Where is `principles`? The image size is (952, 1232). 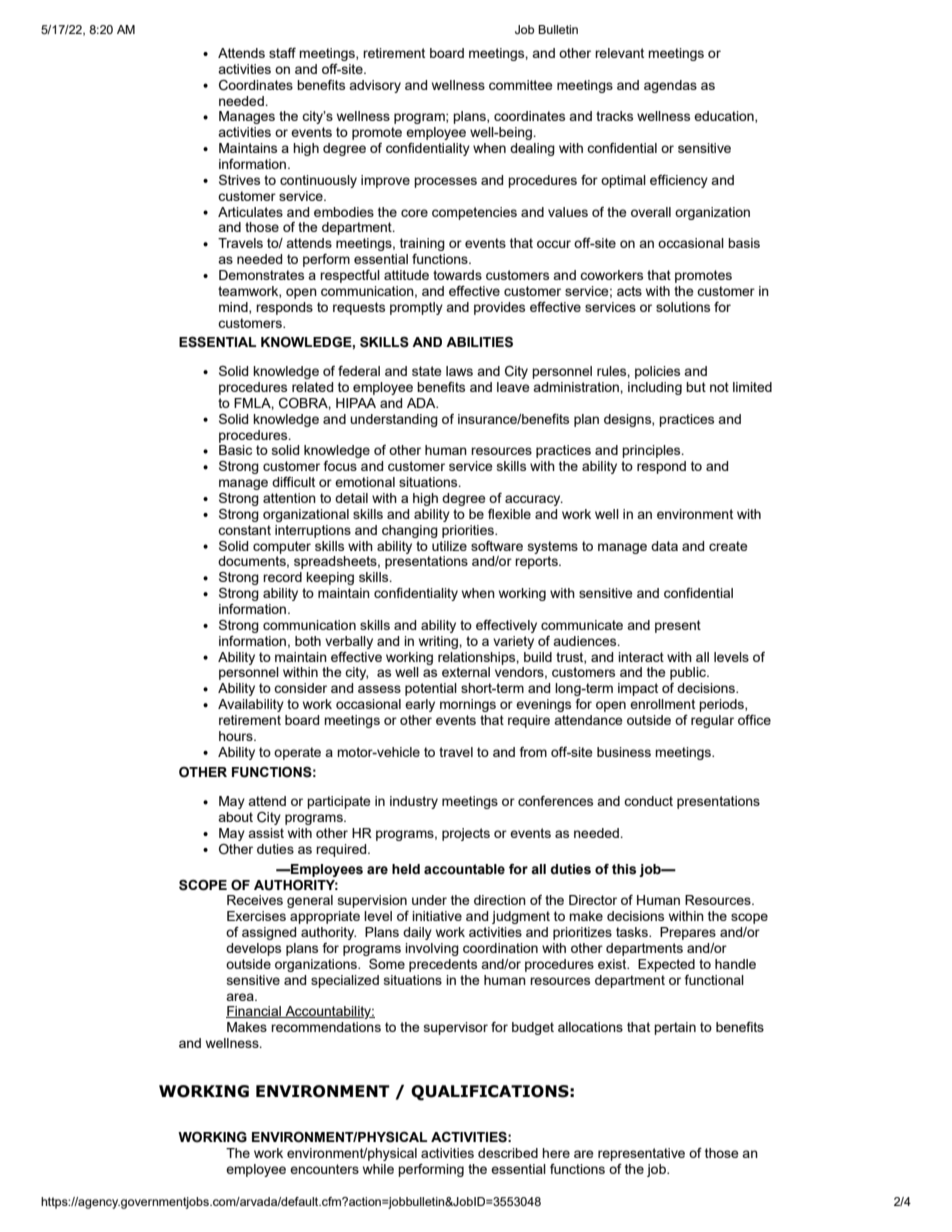 principles is located at coordinates (652, 451).
